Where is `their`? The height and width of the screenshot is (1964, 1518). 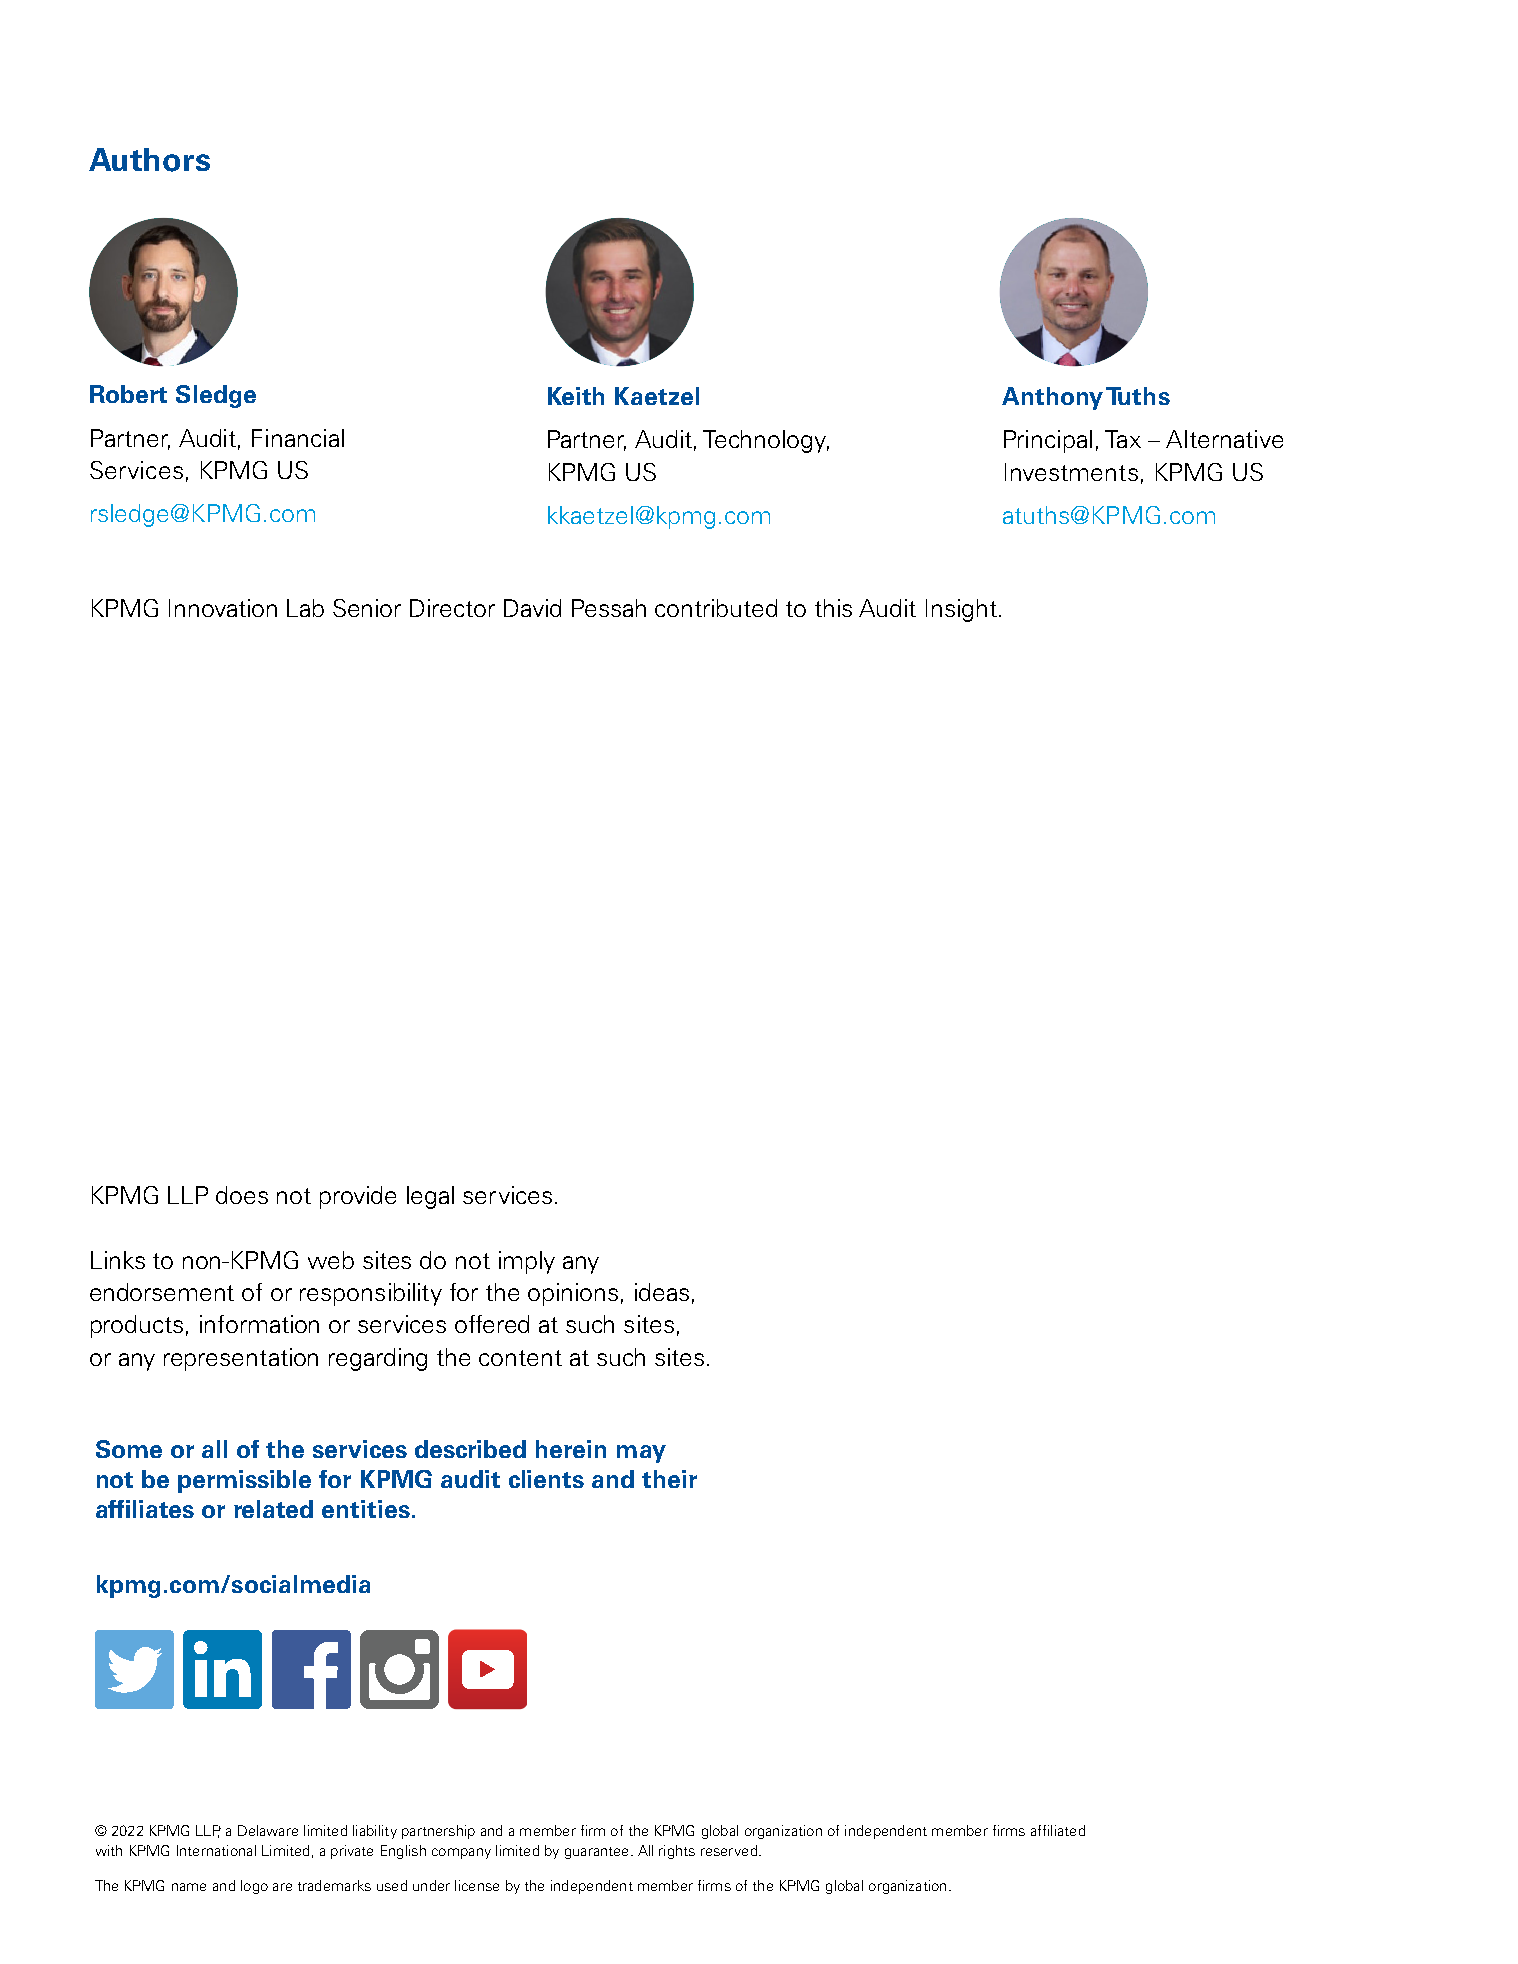
their is located at coordinates (669, 1479).
